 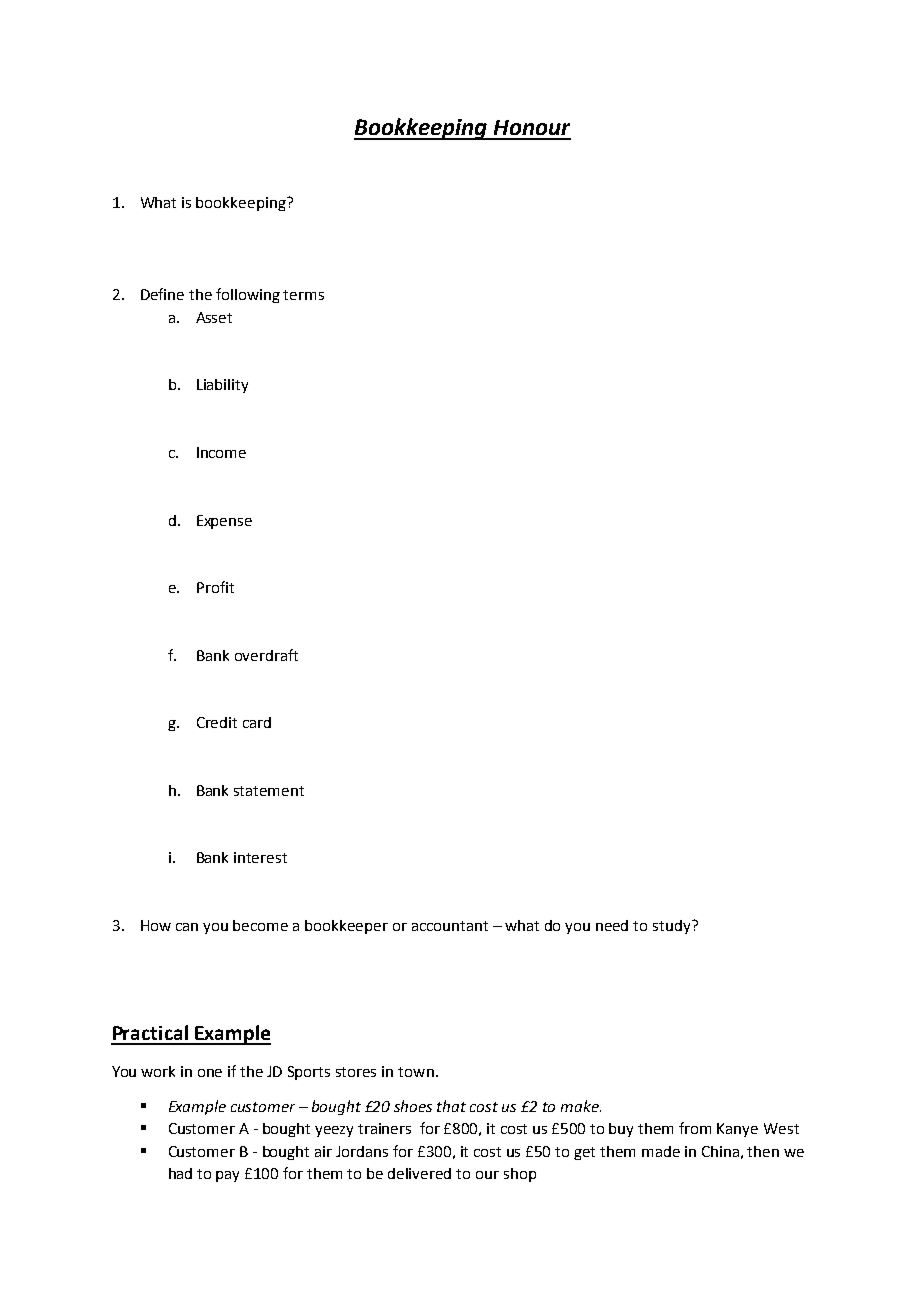 I want to click on study, so click(x=673, y=927).
